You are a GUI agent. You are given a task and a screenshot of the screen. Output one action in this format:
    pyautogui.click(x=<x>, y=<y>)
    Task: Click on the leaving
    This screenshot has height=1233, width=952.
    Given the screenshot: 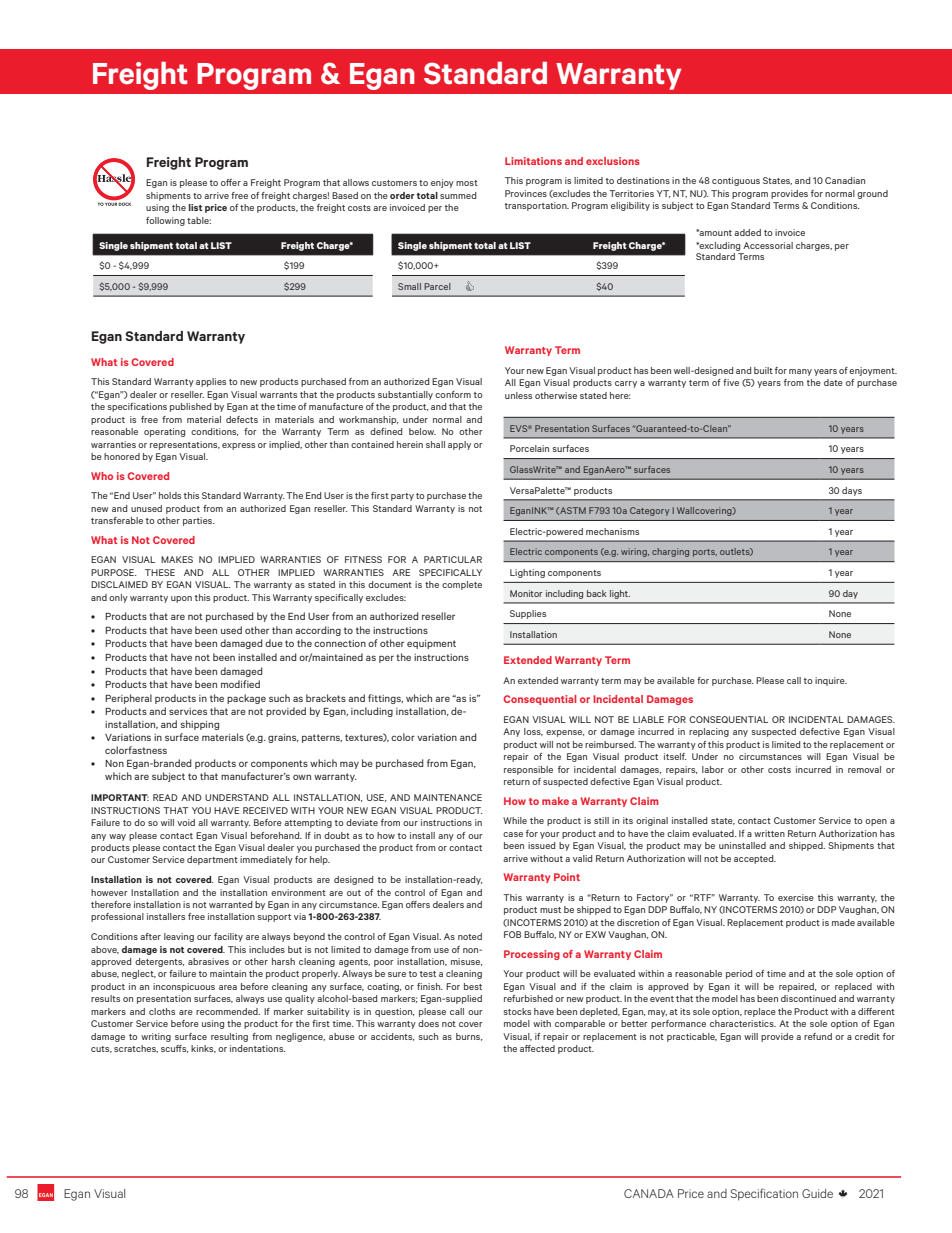 What is the action you would take?
    pyautogui.click(x=179, y=937)
